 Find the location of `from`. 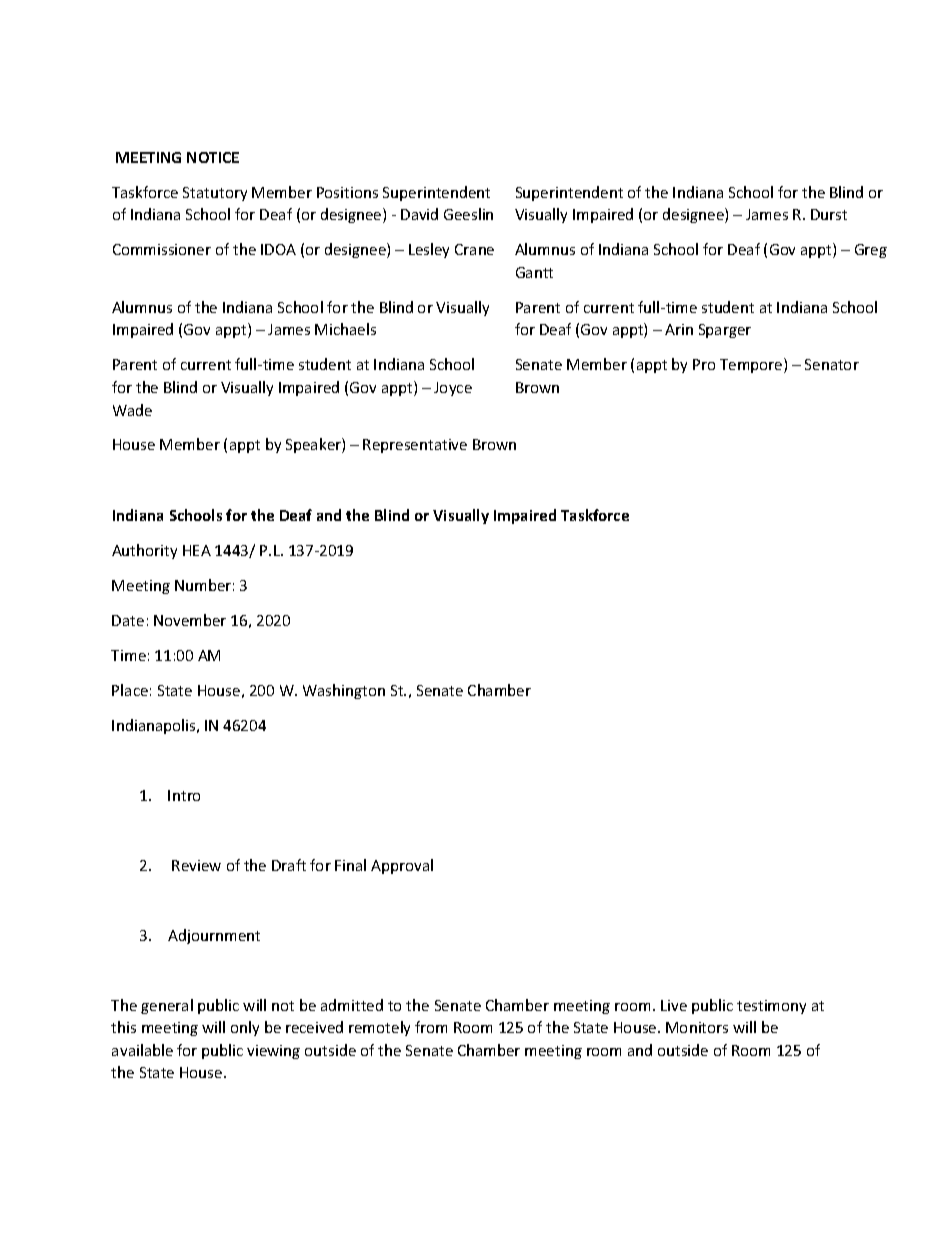

from is located at coordinates (431, 1027).
